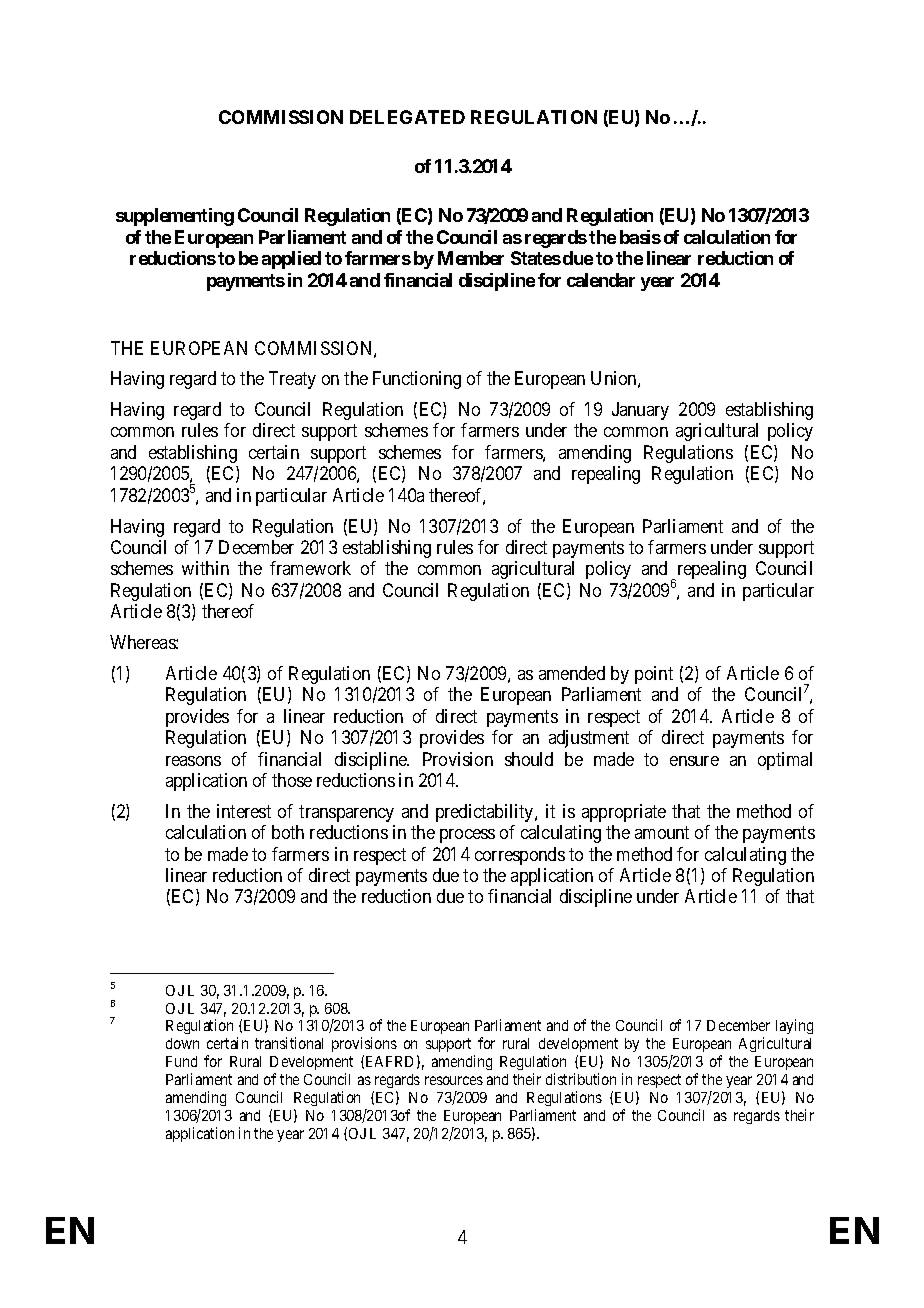 This image has width=924, height=1308. Describe the element at coordinates (572, 673) in the image. I see `amended` at that location.
